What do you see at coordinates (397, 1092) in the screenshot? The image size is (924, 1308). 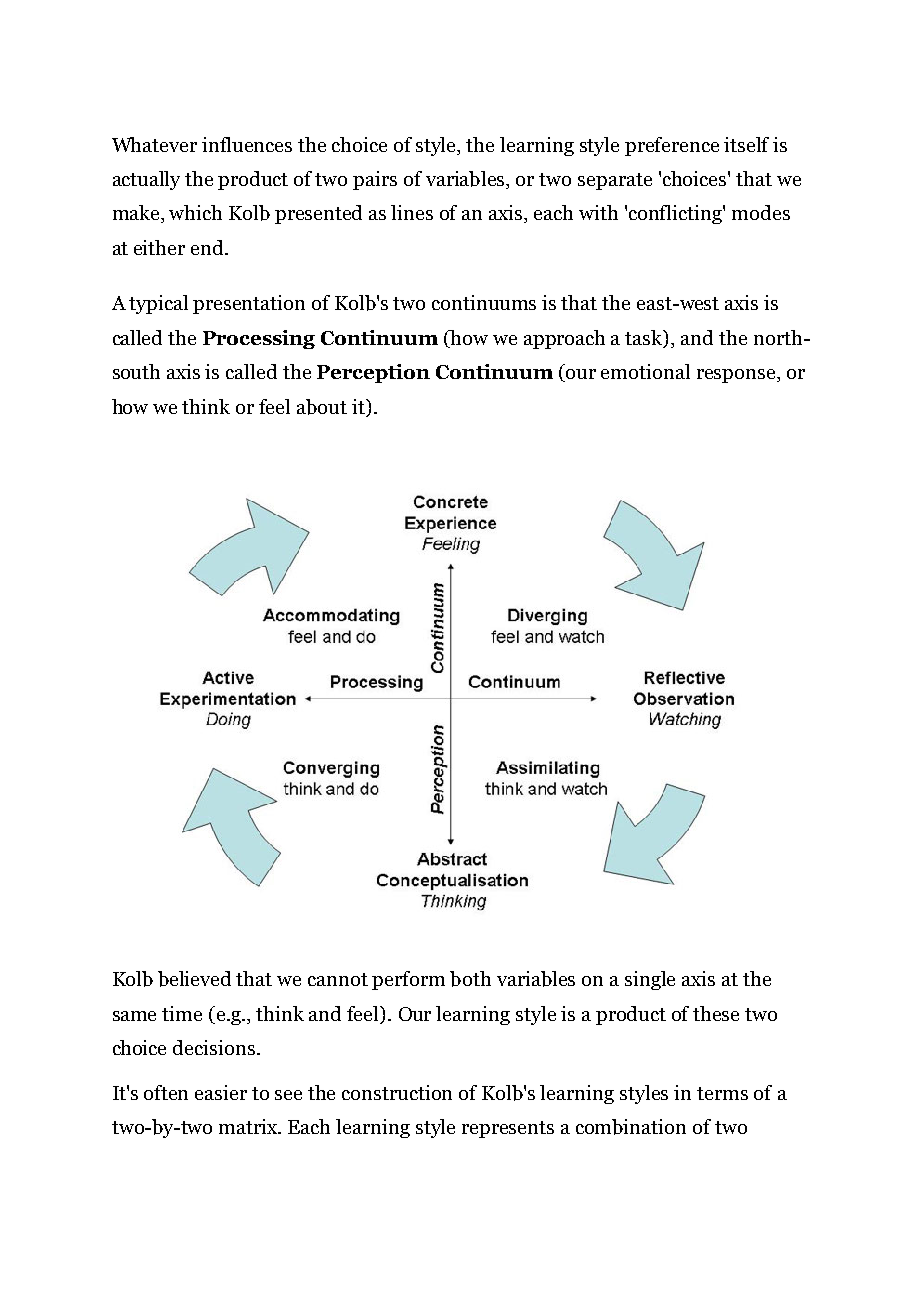 I see `construction` at bounding box center [397, 1092].
